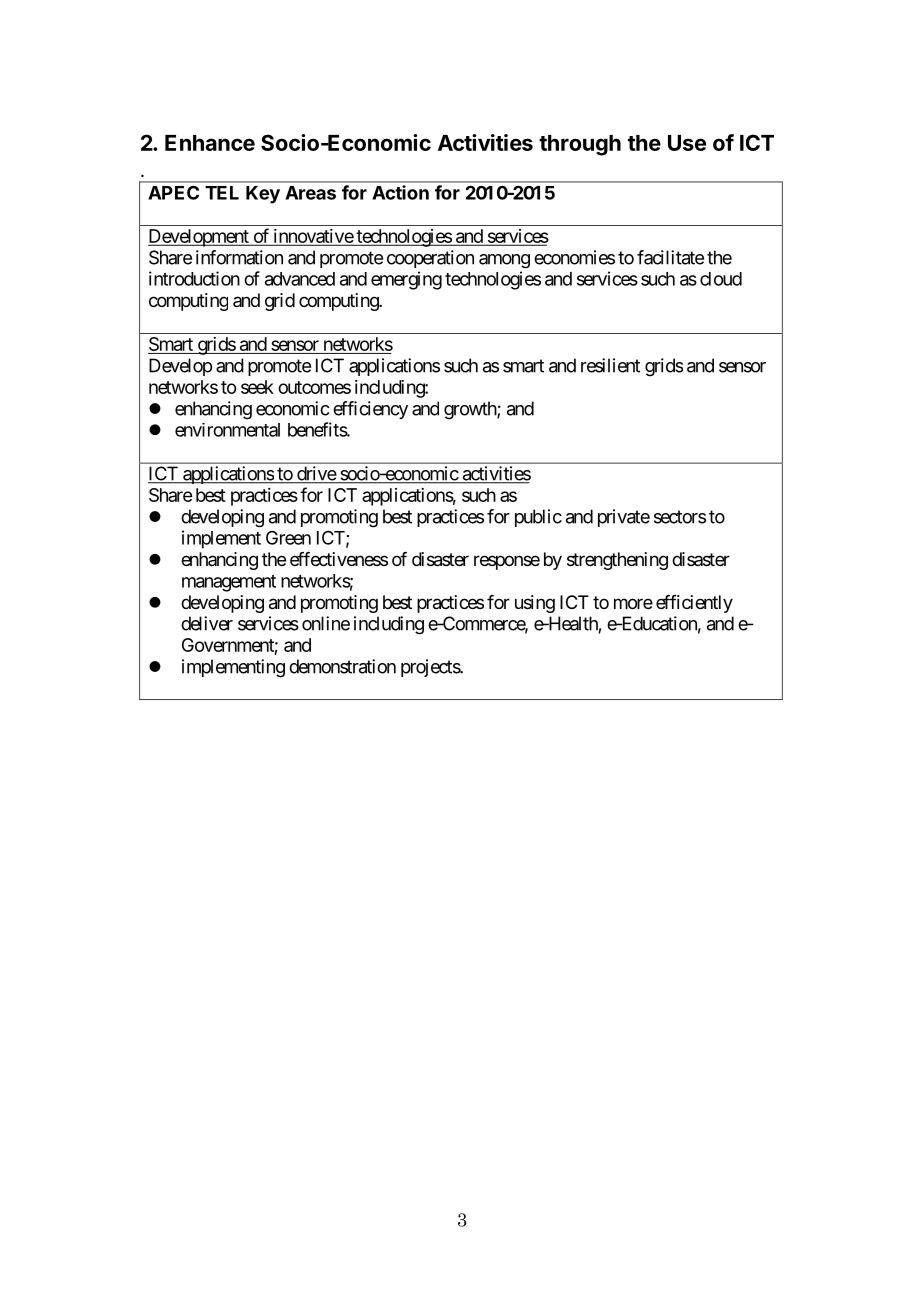  I want to click on seek, so click(257, 387).
